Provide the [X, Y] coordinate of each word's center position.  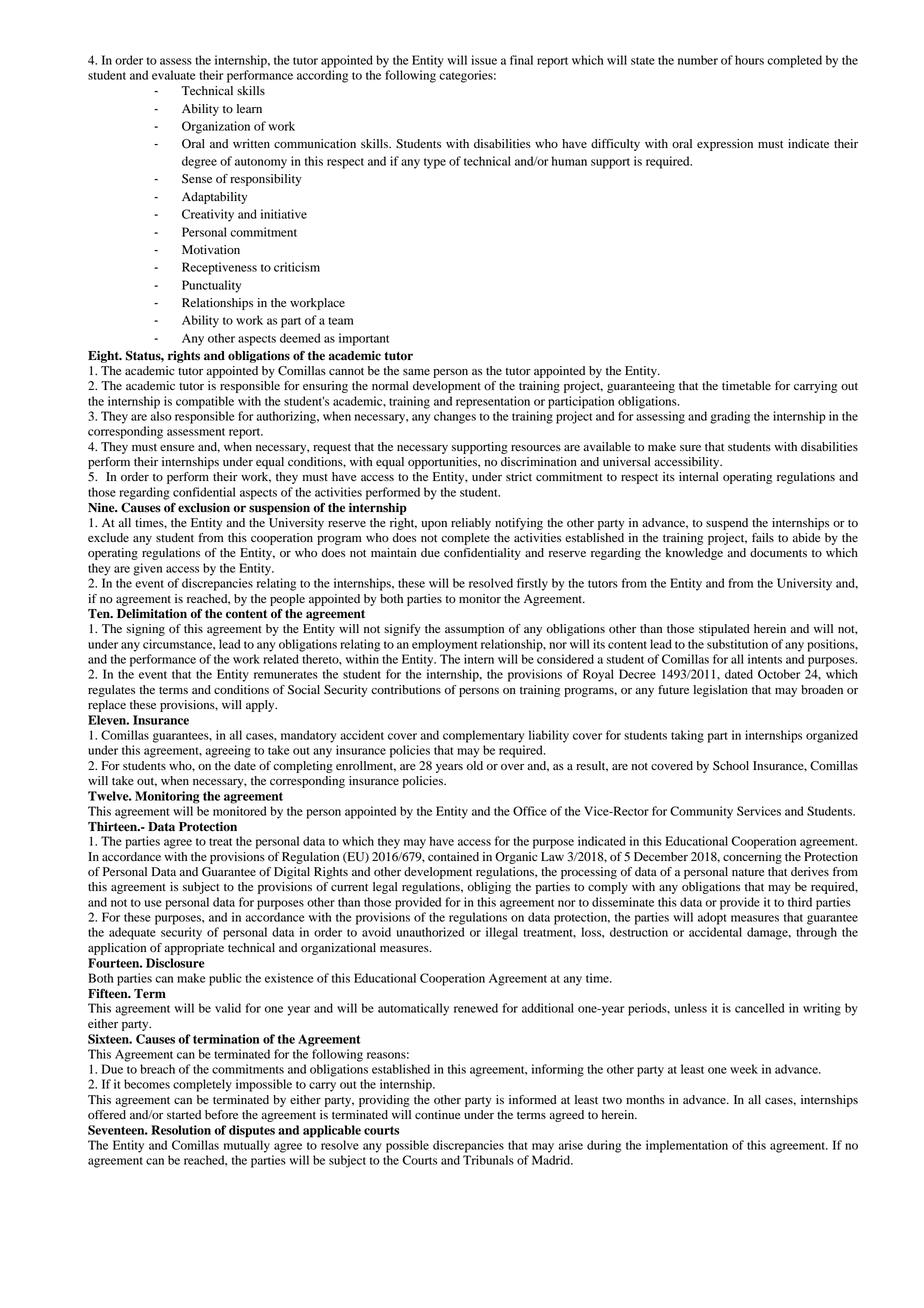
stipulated [724, 630]
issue [484, 60]
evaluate [173, 75]
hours [749, 60]
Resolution [181, 1130]
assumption [474, 630]
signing [146, 630]
